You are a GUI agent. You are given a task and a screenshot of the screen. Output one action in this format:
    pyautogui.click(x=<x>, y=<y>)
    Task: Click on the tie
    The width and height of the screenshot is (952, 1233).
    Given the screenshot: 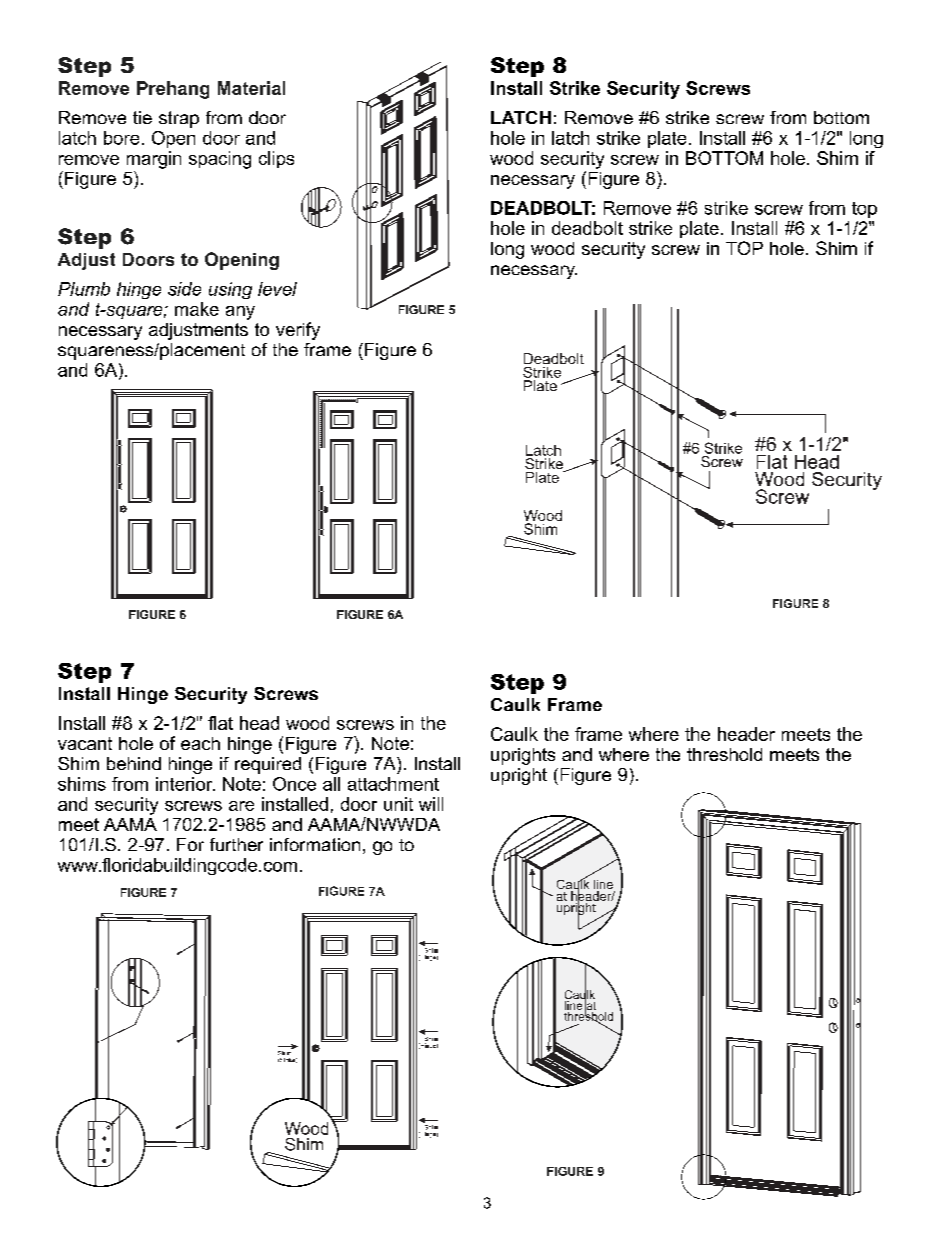 What is the action you would take?
    pyautogui.click(x=142, y=117)
